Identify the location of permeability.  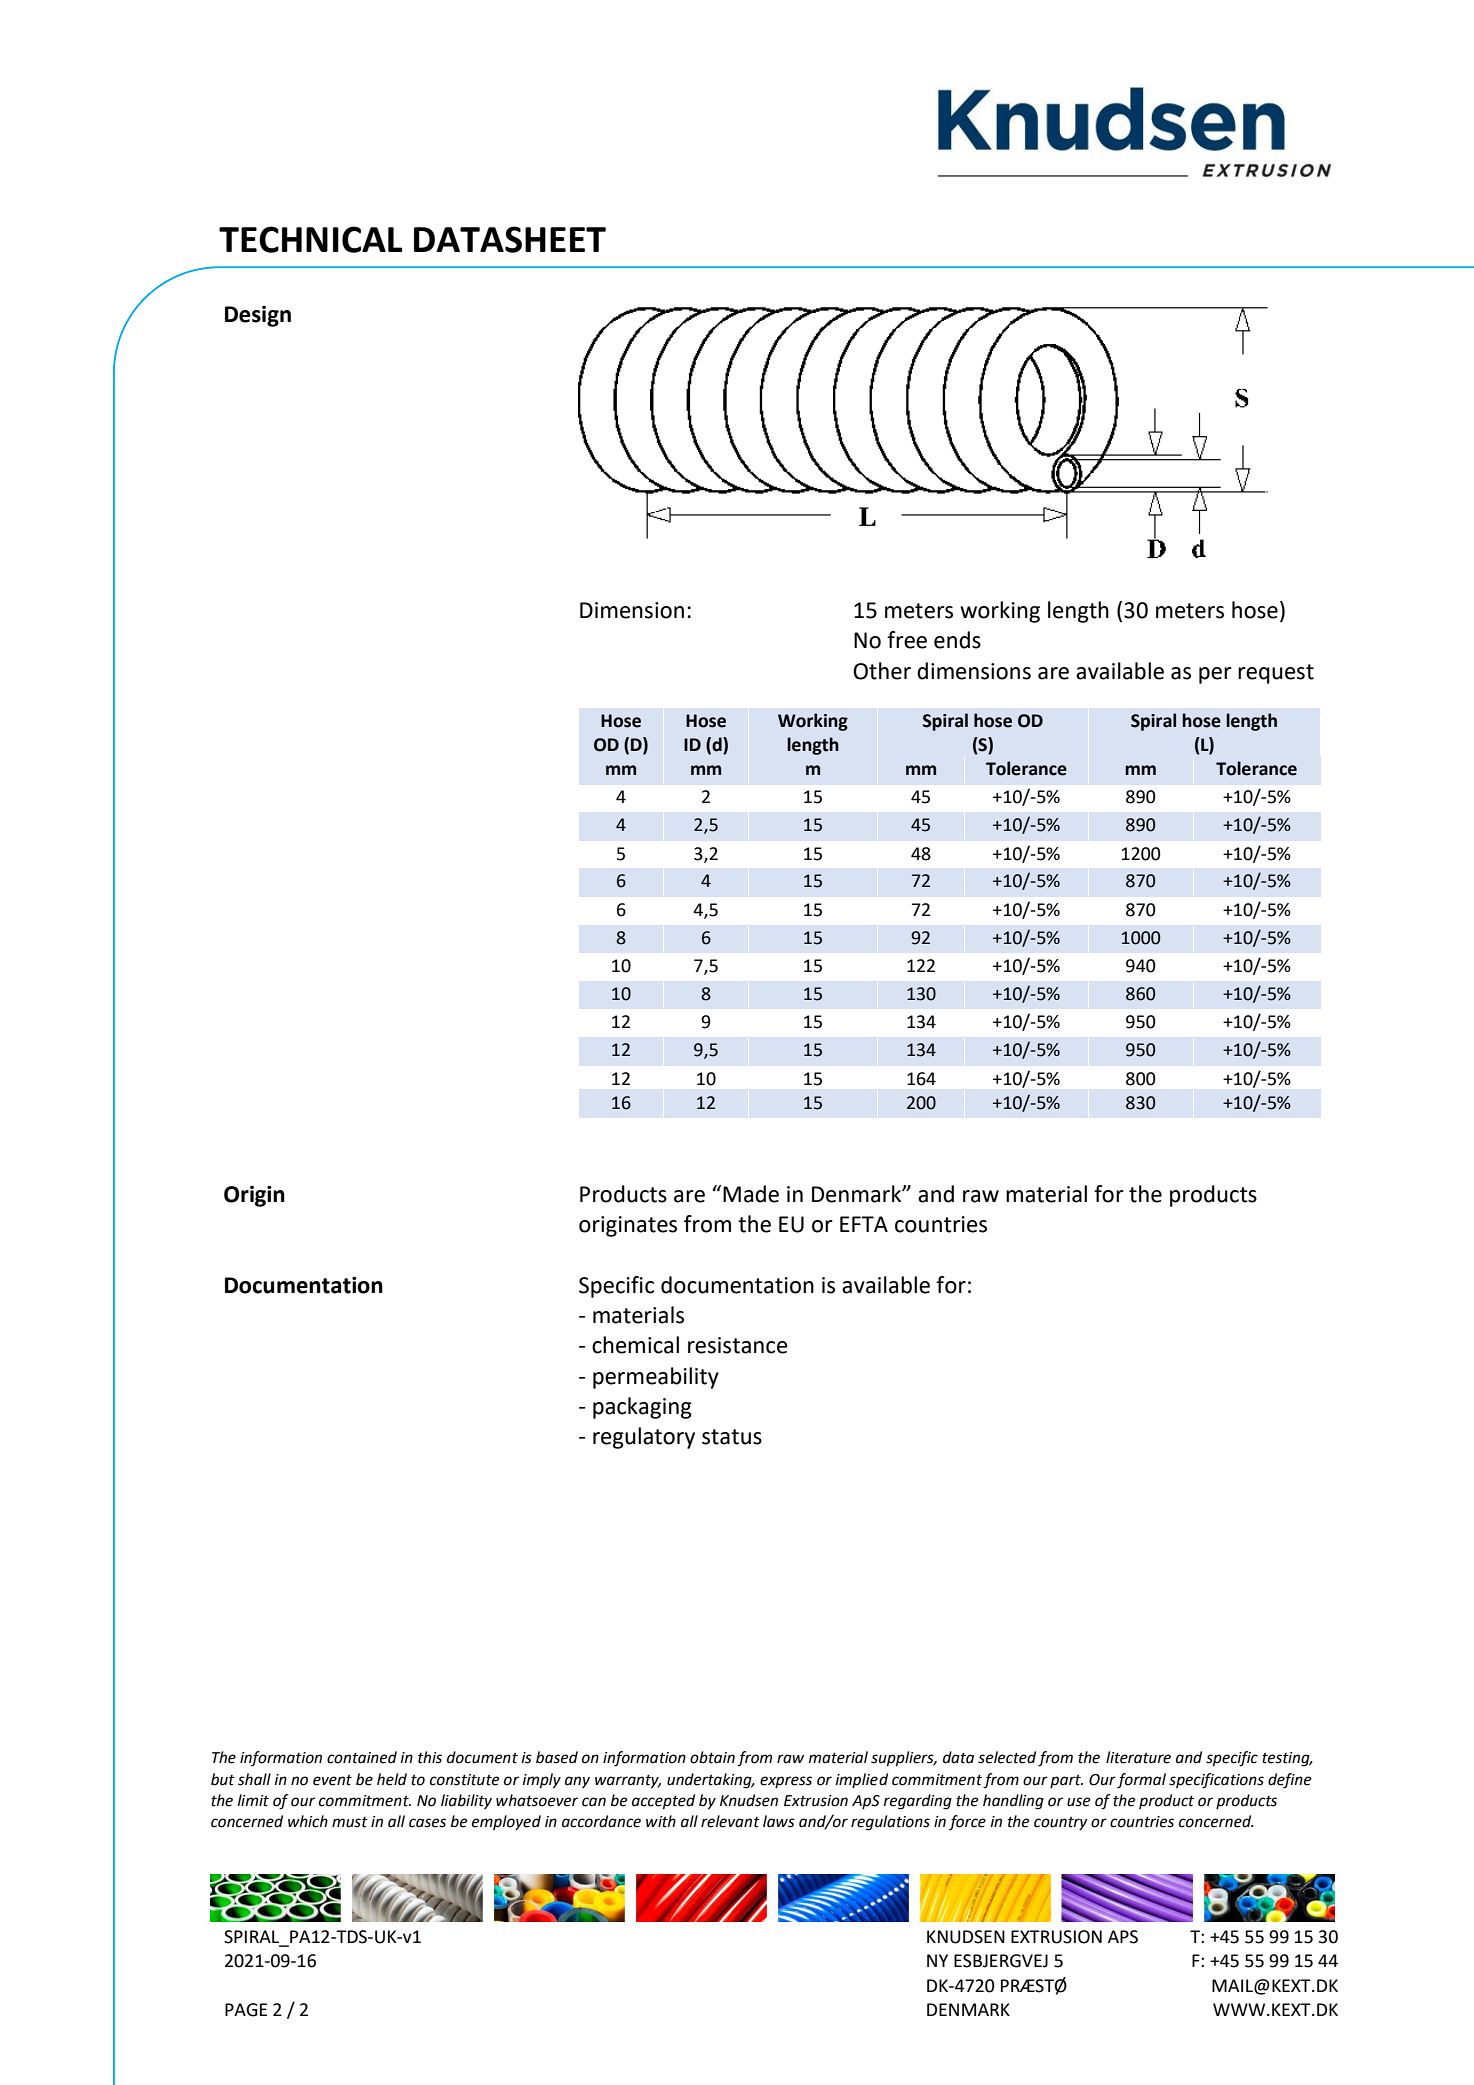
(656, 1378).
